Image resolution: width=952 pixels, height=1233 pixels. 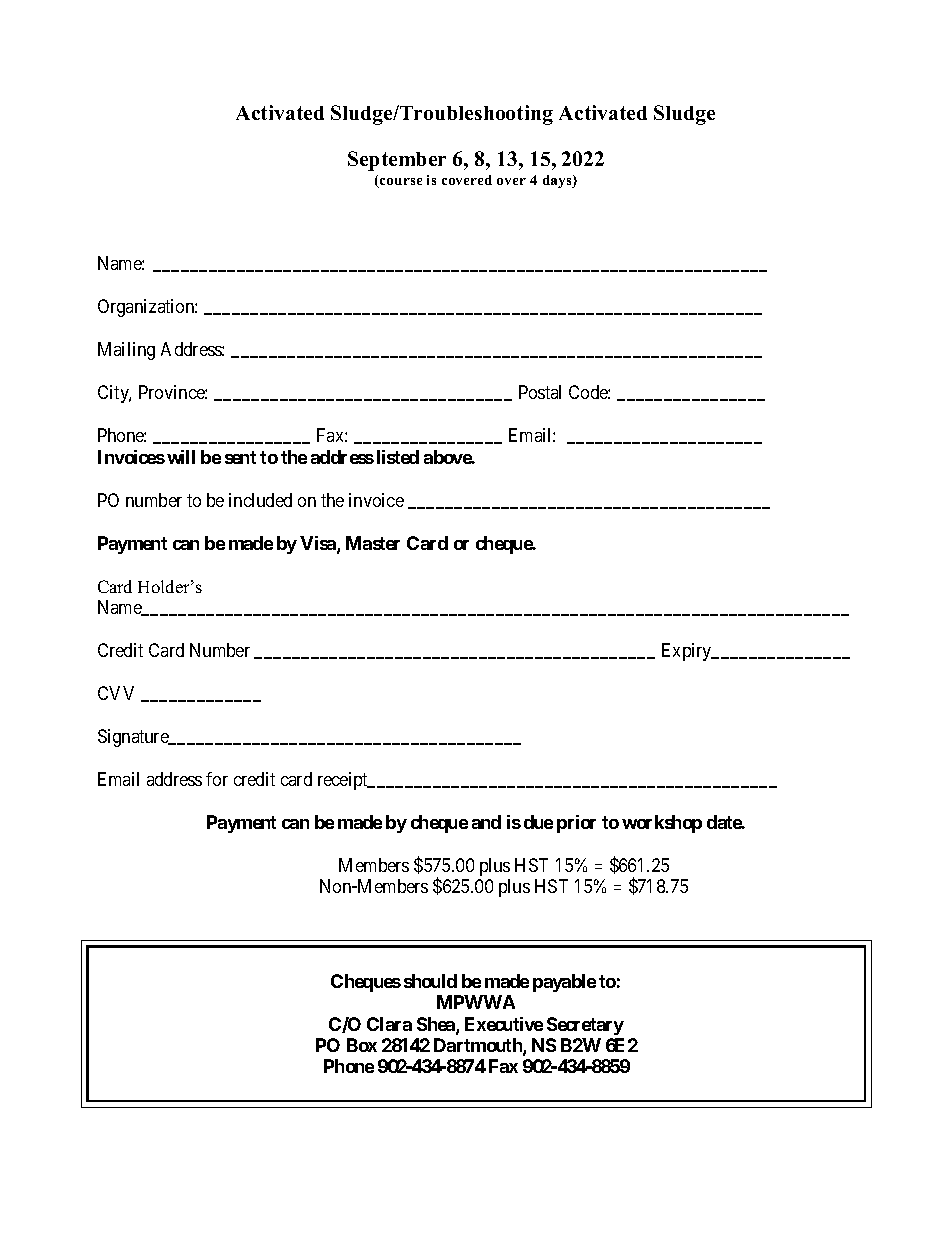 What do you see at coordinates (126, 351) in the page?
I see `Mailing` at bounding box center [126, 351].
